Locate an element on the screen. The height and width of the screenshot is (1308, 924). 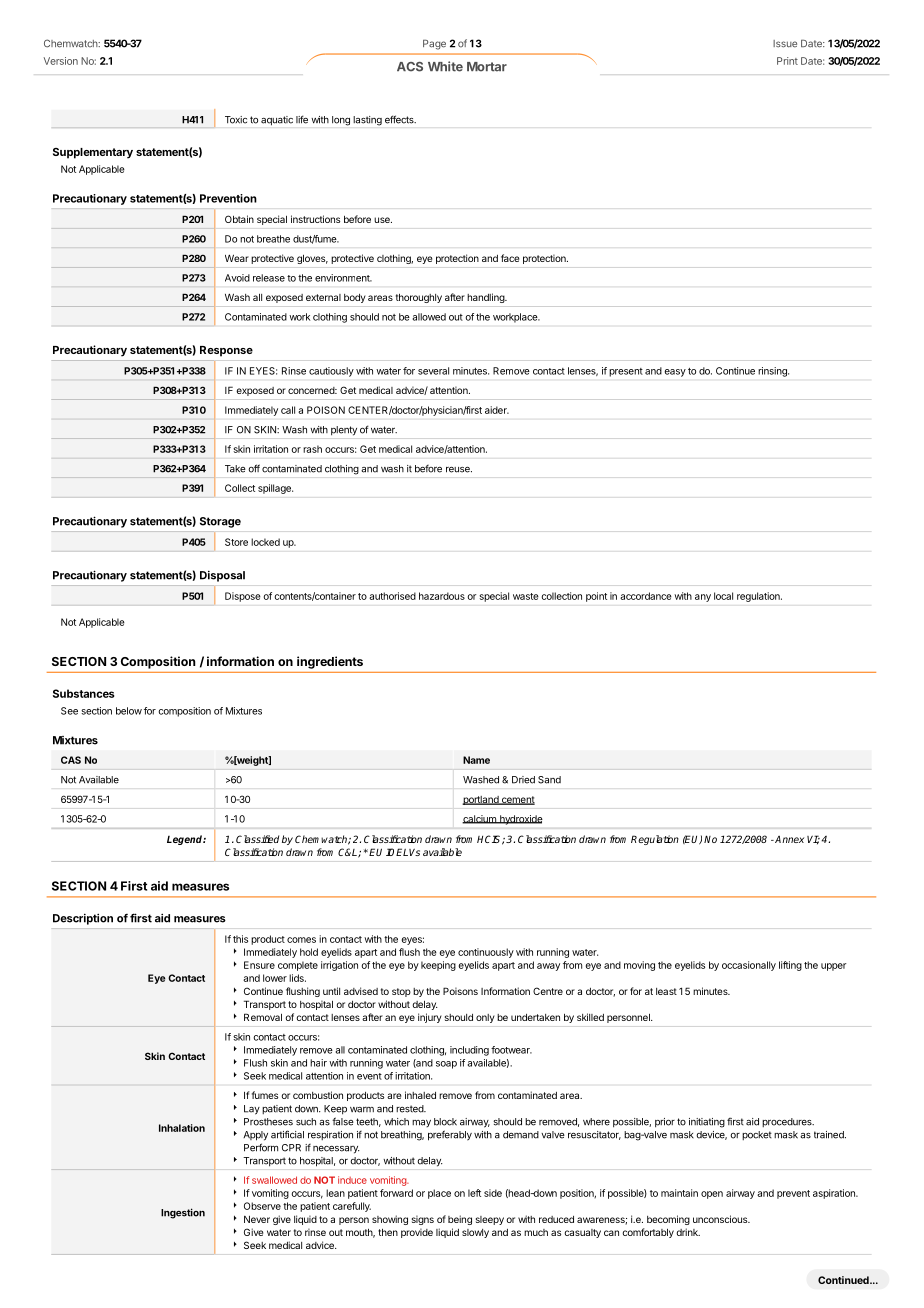
local is located at coordinates (723, 596).
